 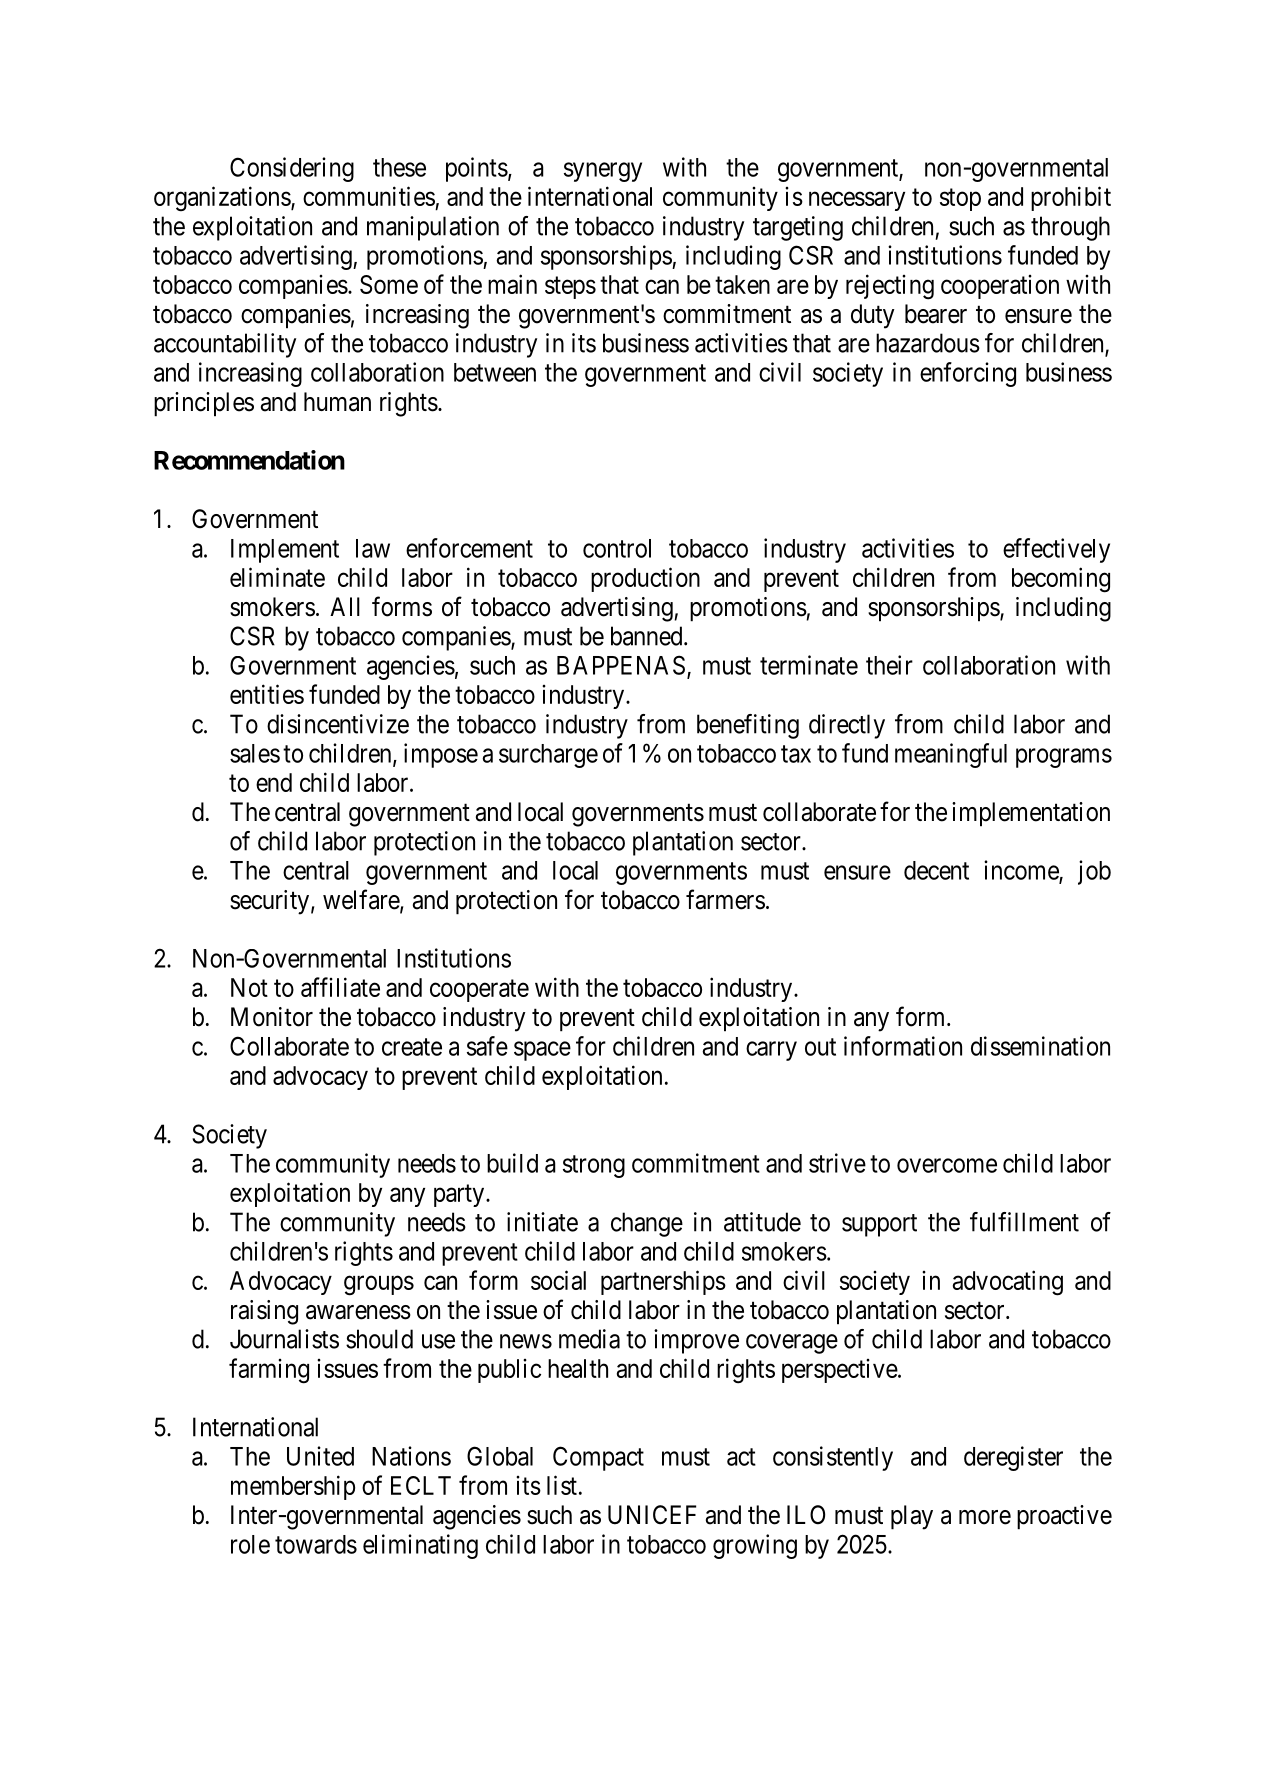 I want to click on meaningful, so click(x=951, y=755).
